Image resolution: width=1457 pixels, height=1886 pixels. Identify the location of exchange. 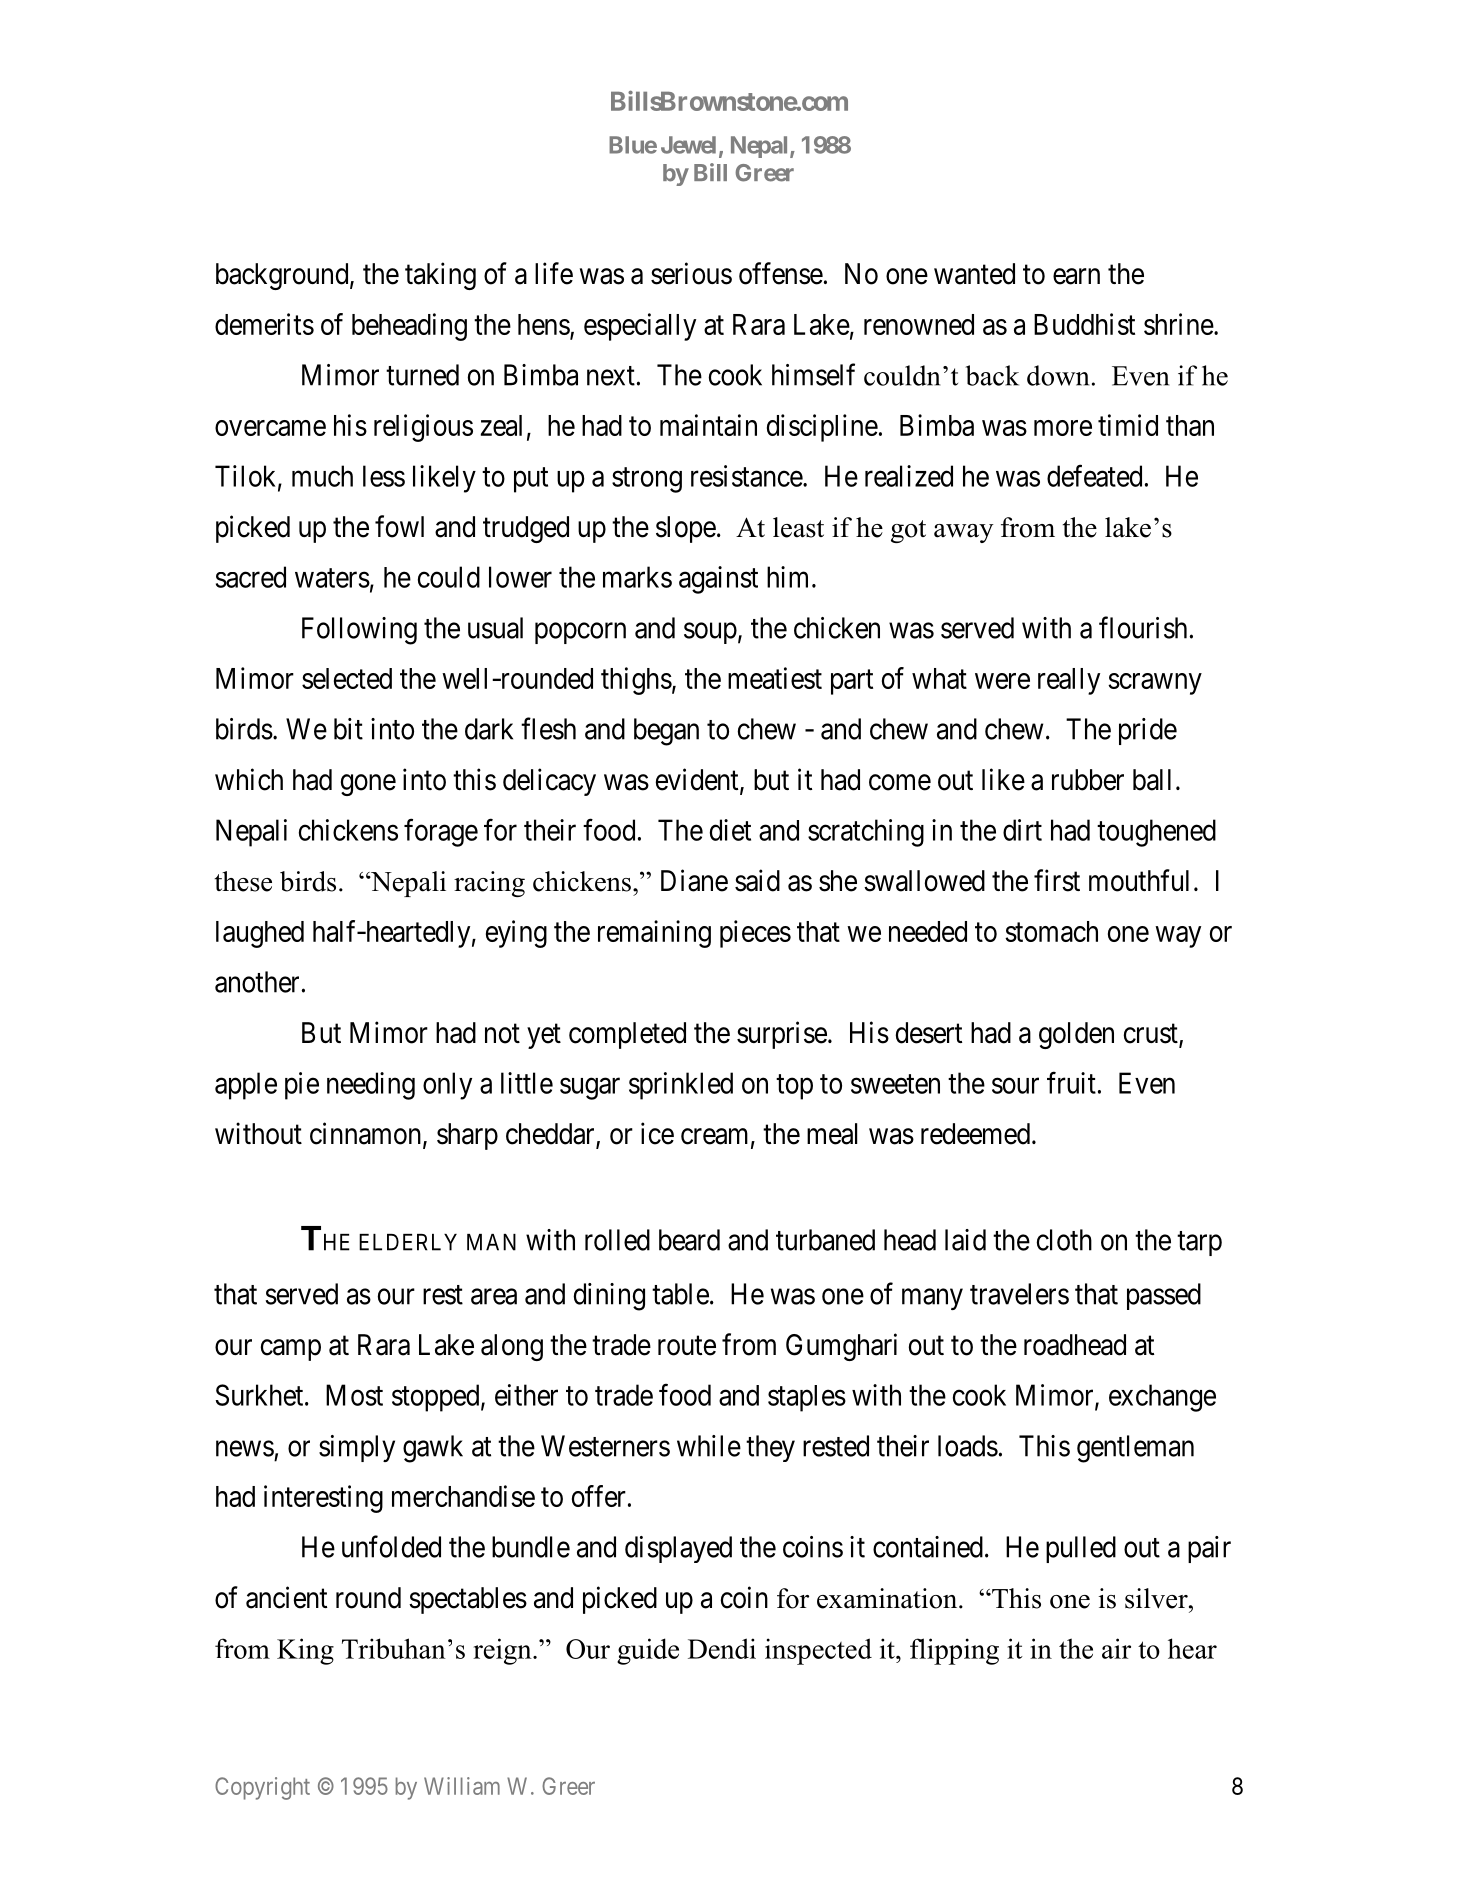
(1162, 1398).
